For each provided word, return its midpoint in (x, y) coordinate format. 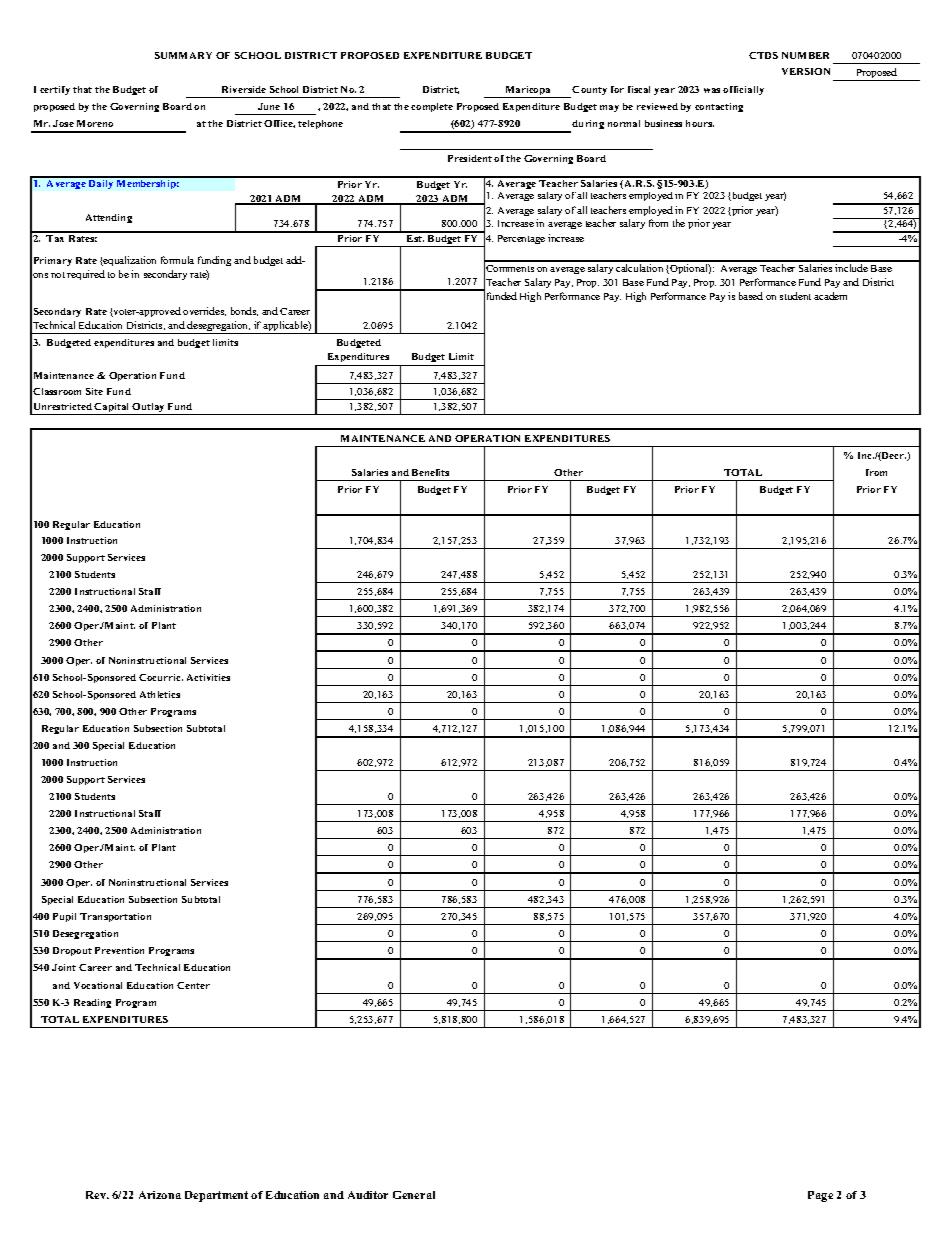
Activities (208, 677)
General (414, 1195)
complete (432, 107)
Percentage (521, 239)
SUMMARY (183, 55)
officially (743, 90)
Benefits (430, 472)
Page (820, 1196)
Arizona (160, 1195)
